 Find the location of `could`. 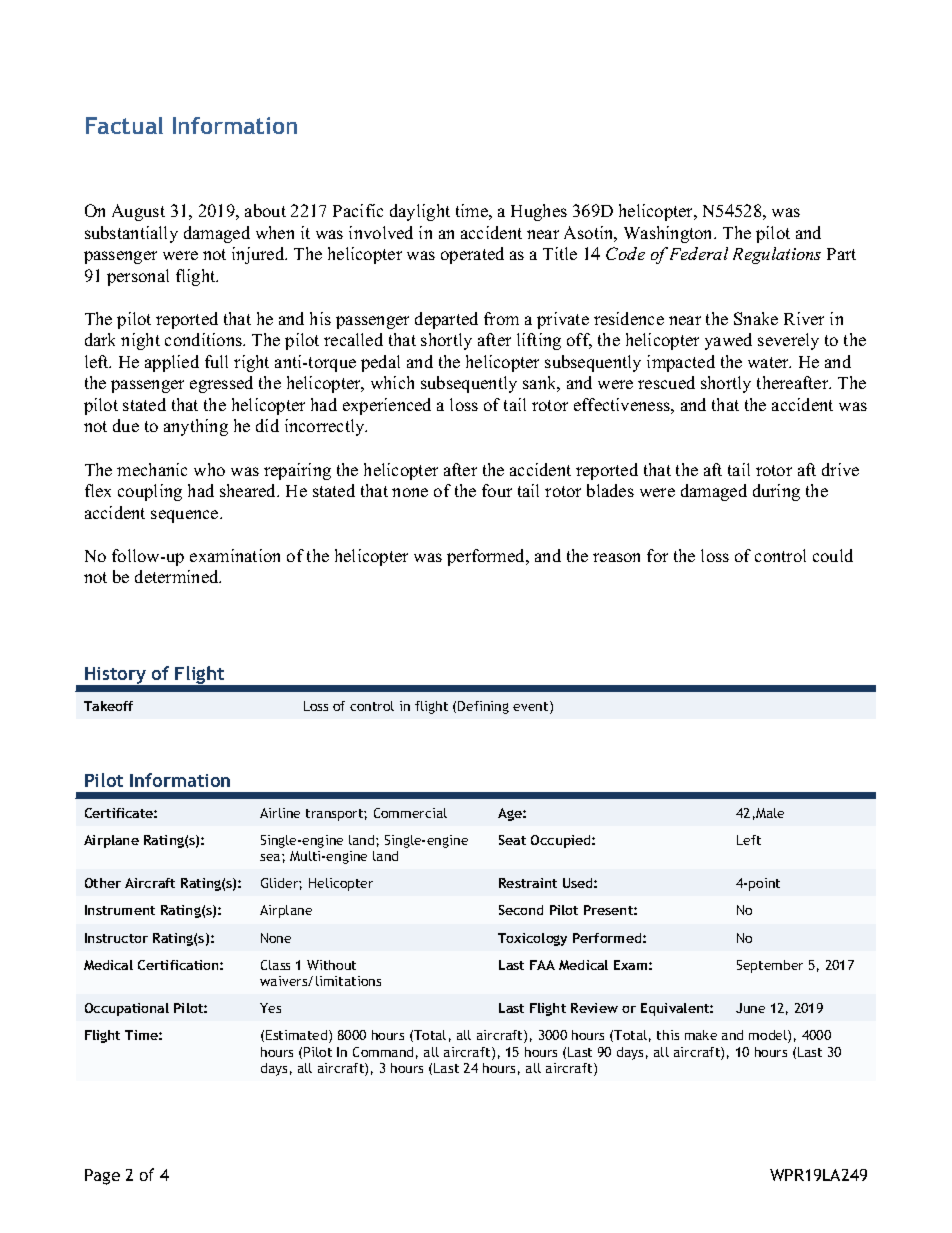

could is located at coordinates (833, 555).
